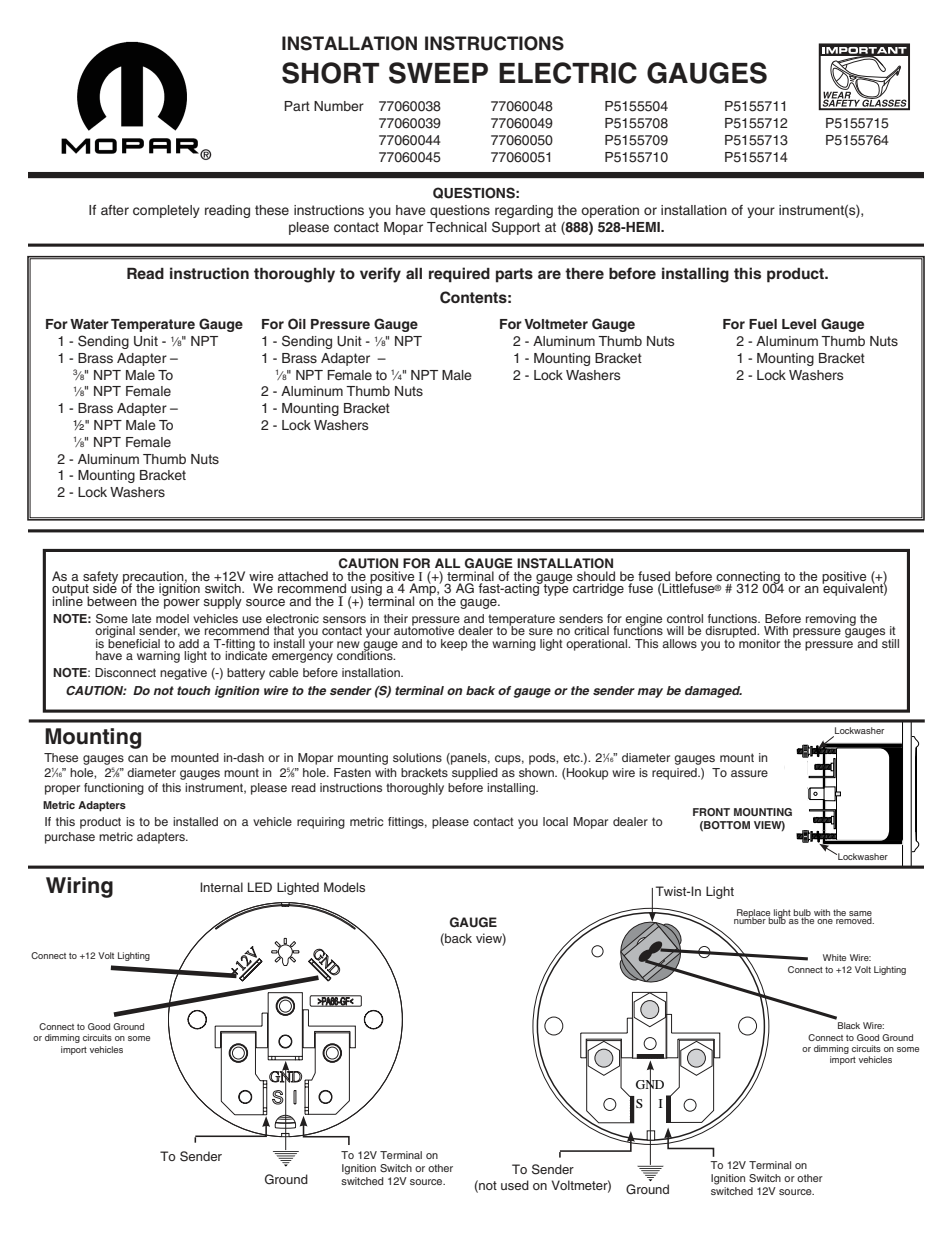 Image resolution: width=952 pixels, height=1233 pixels. I want to click on SWEEP, so click(438, 73).
